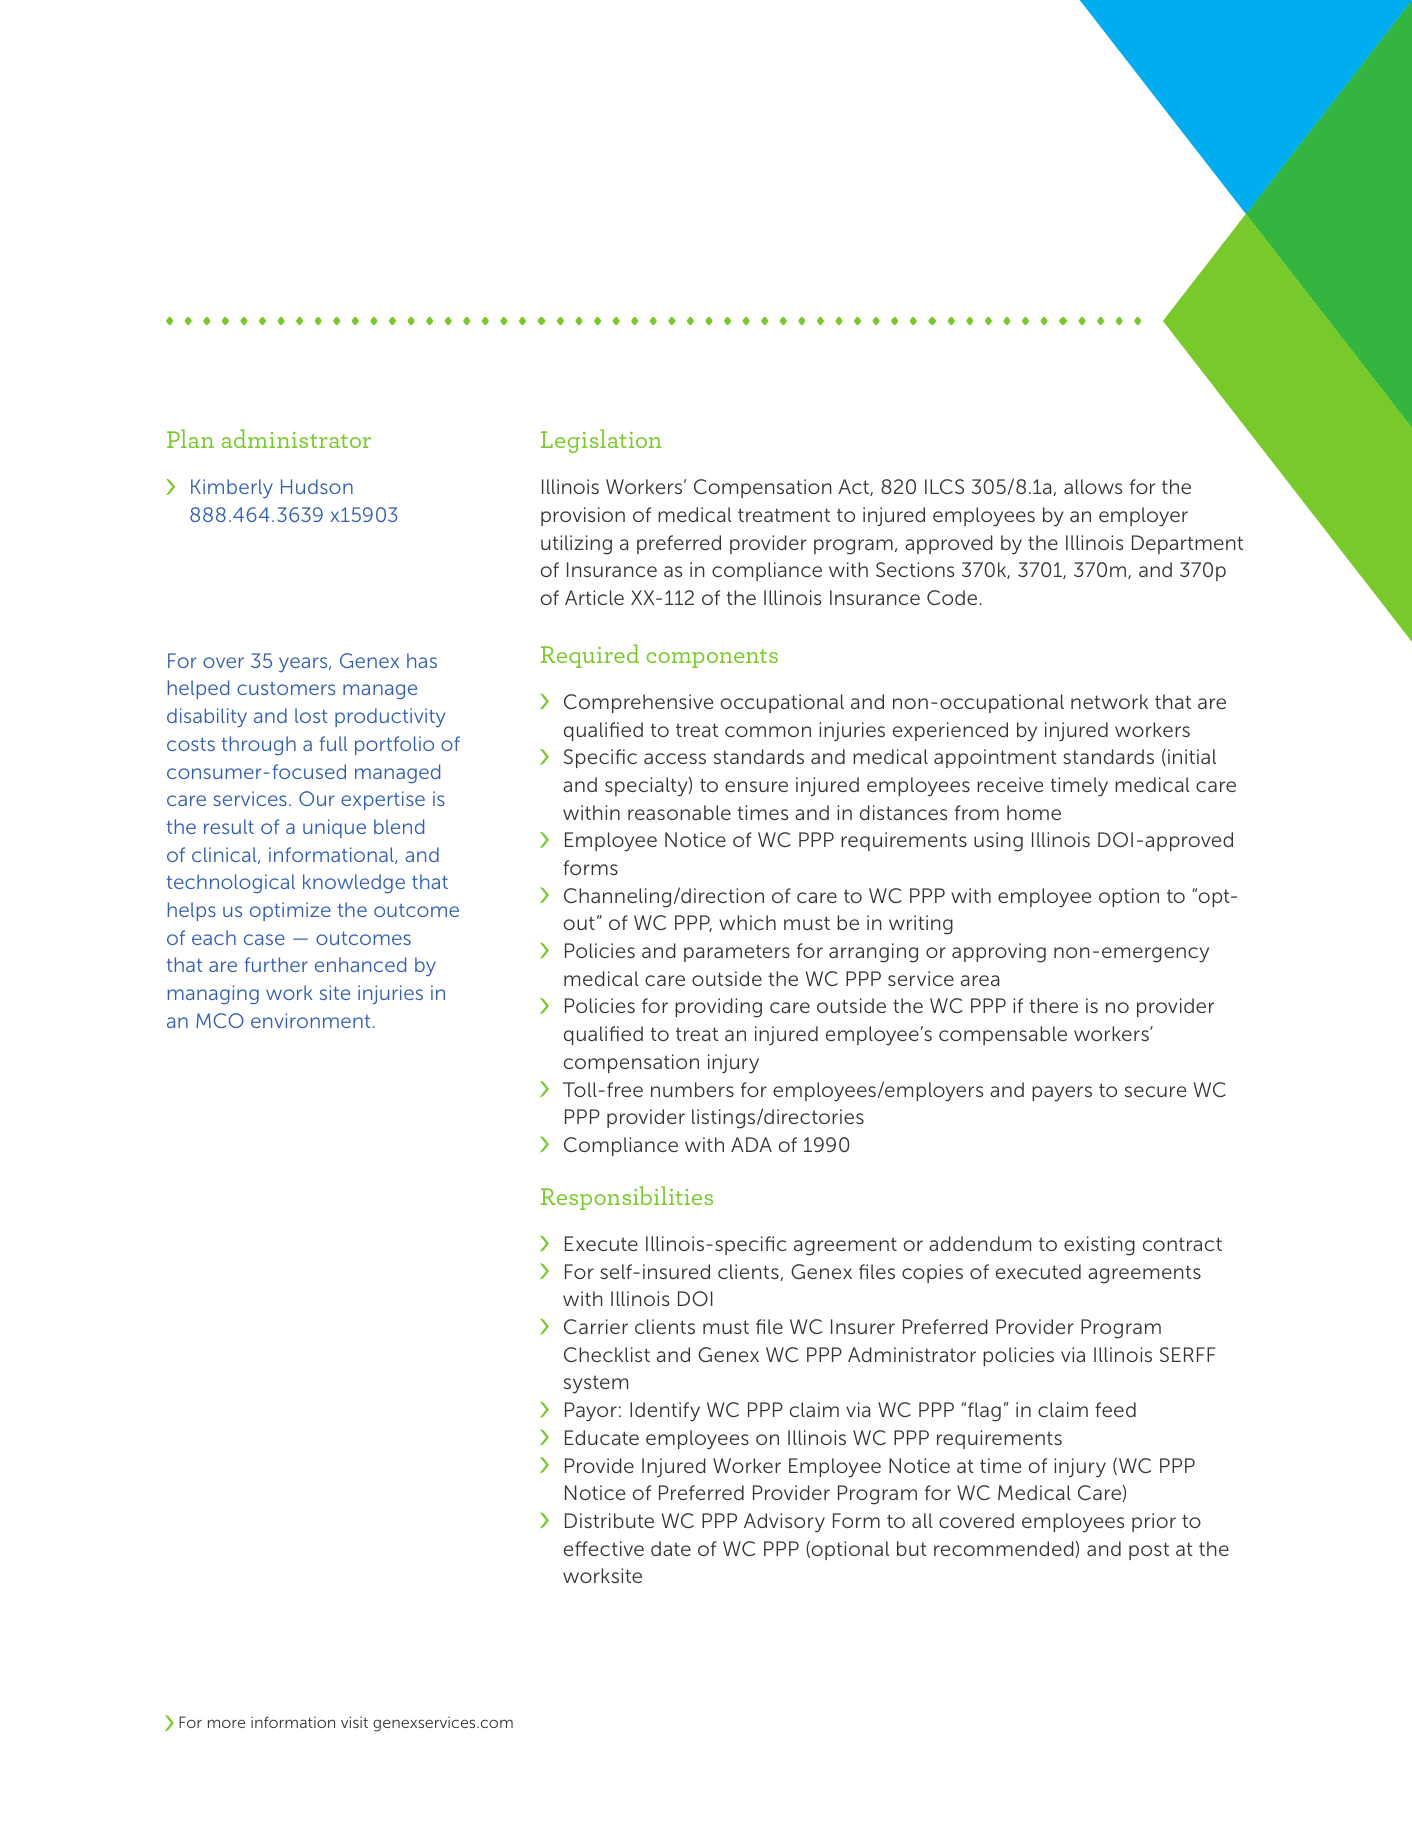  Describe the element at coordinates (354, 1722) in the image. I see `visit` at that location.
